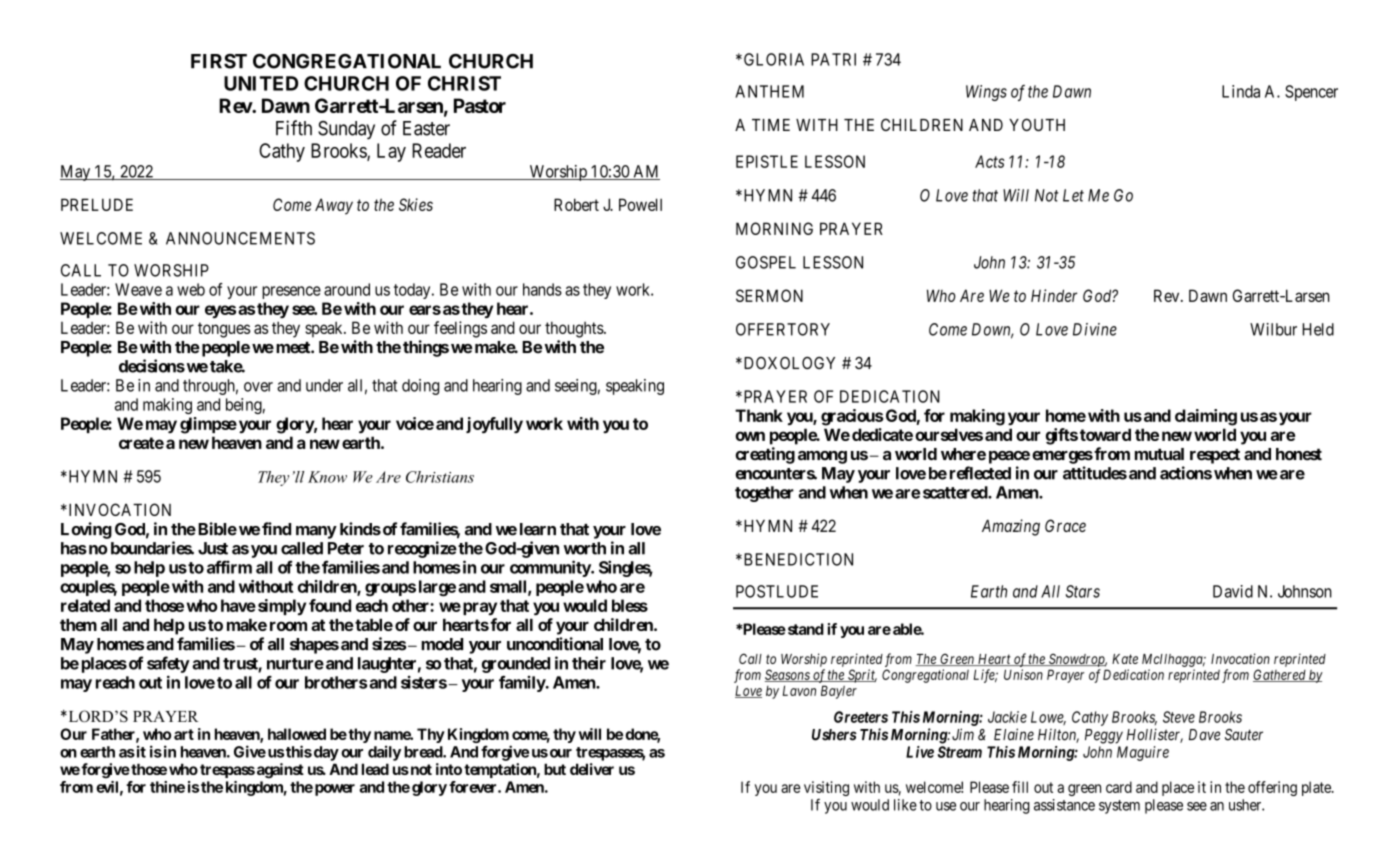  I want to click on Linda, so click(1241, 91).
